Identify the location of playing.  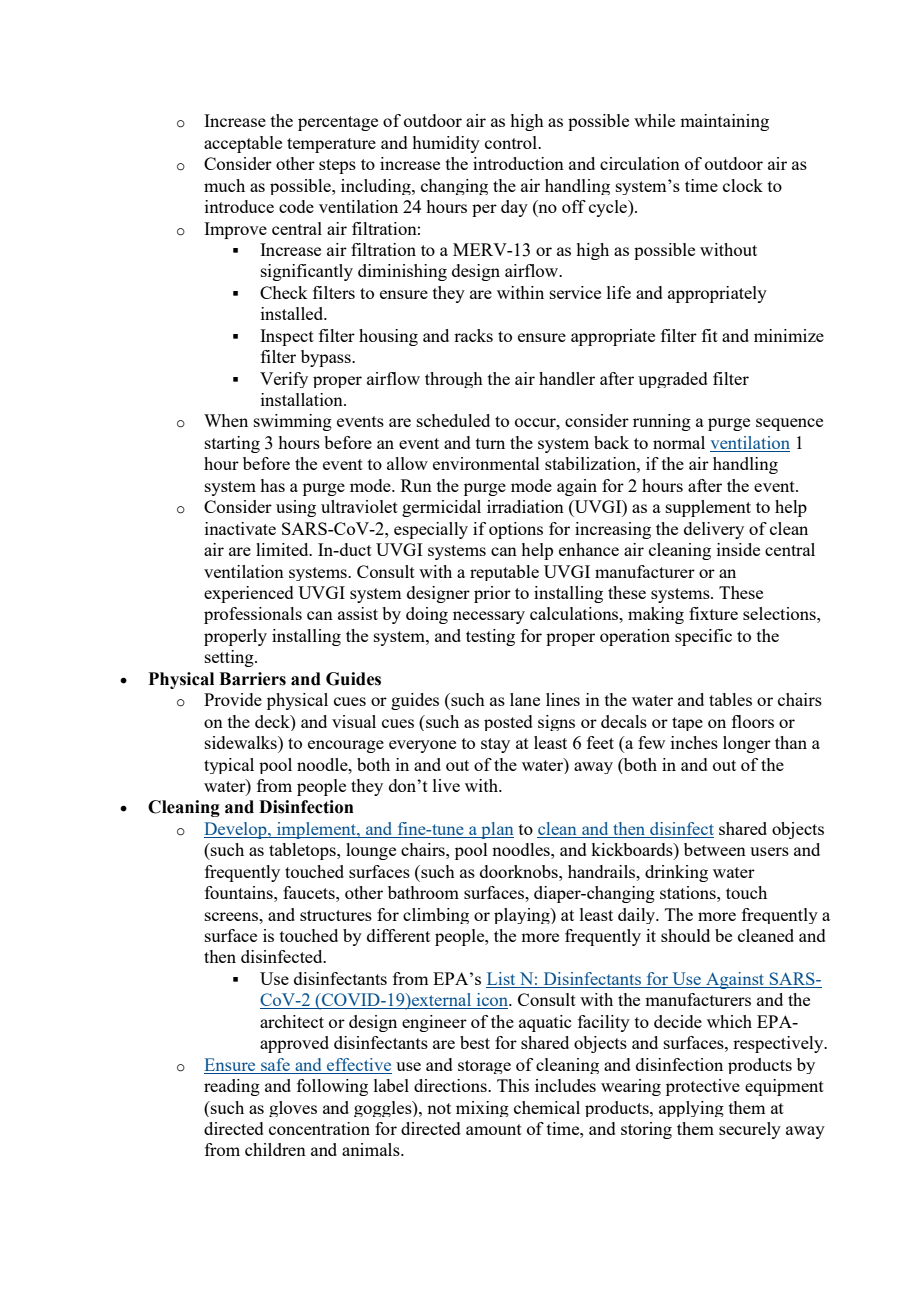
(523, 916).
